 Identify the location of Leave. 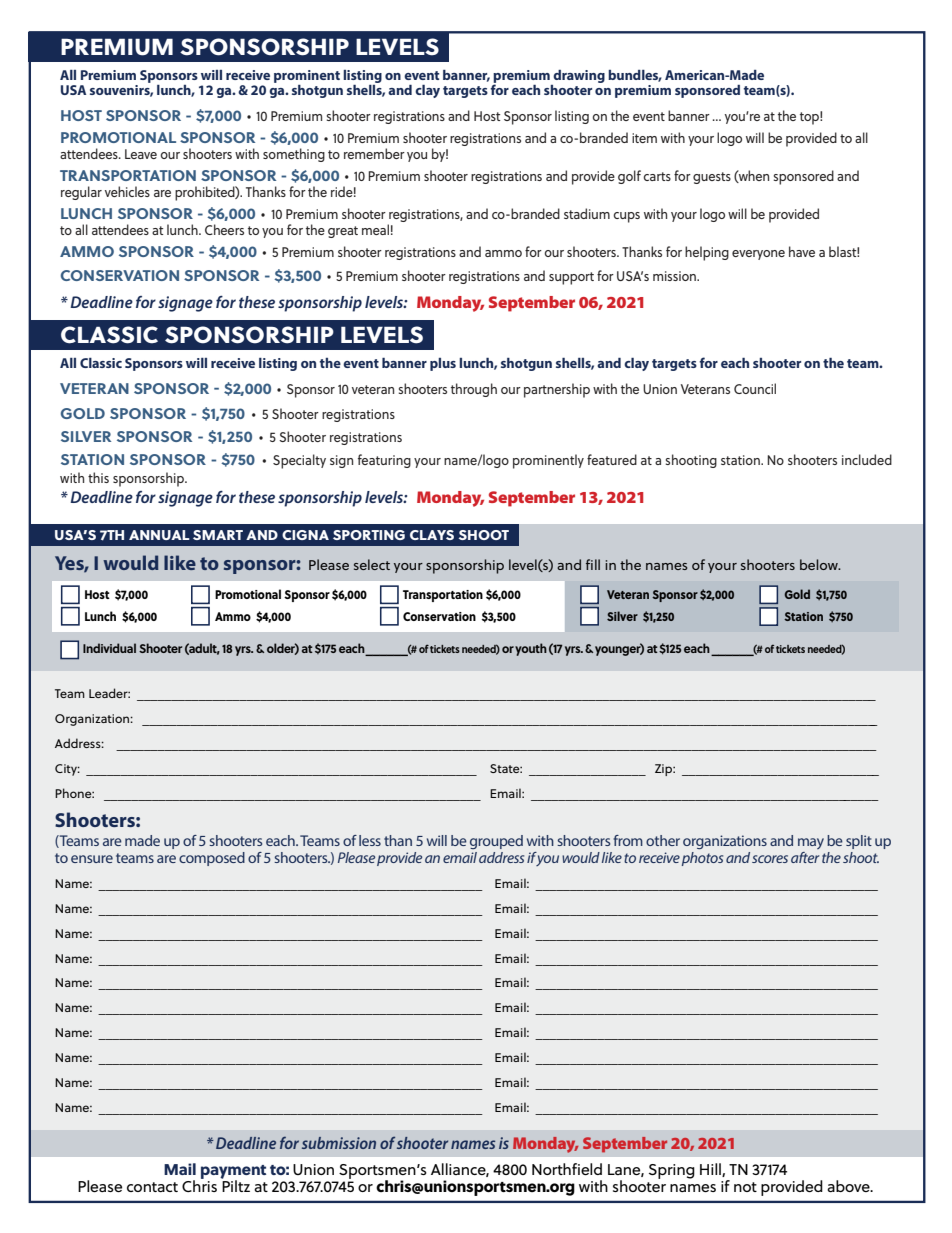
(141, 154).
